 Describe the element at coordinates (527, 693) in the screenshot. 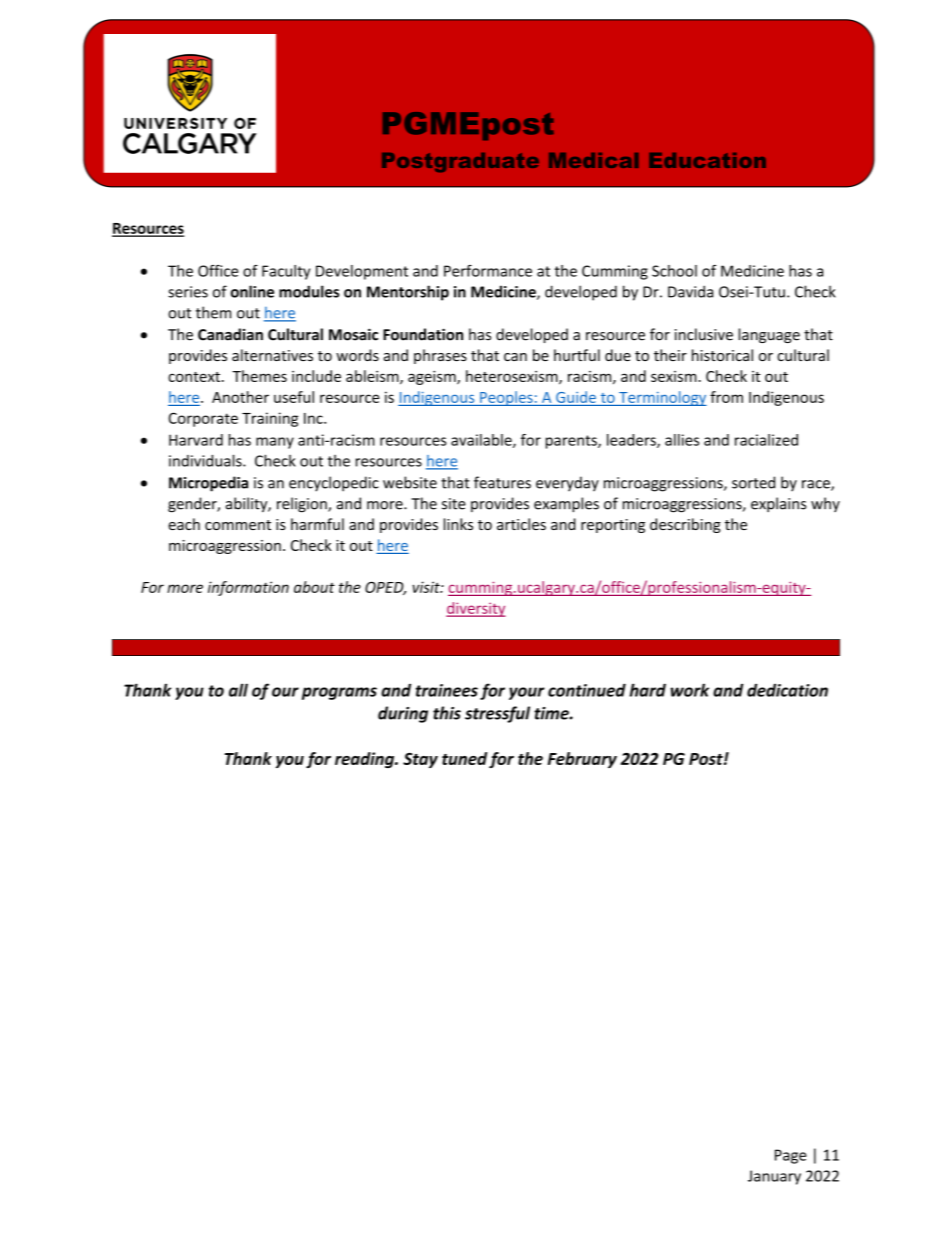

I see `your` at that location.
